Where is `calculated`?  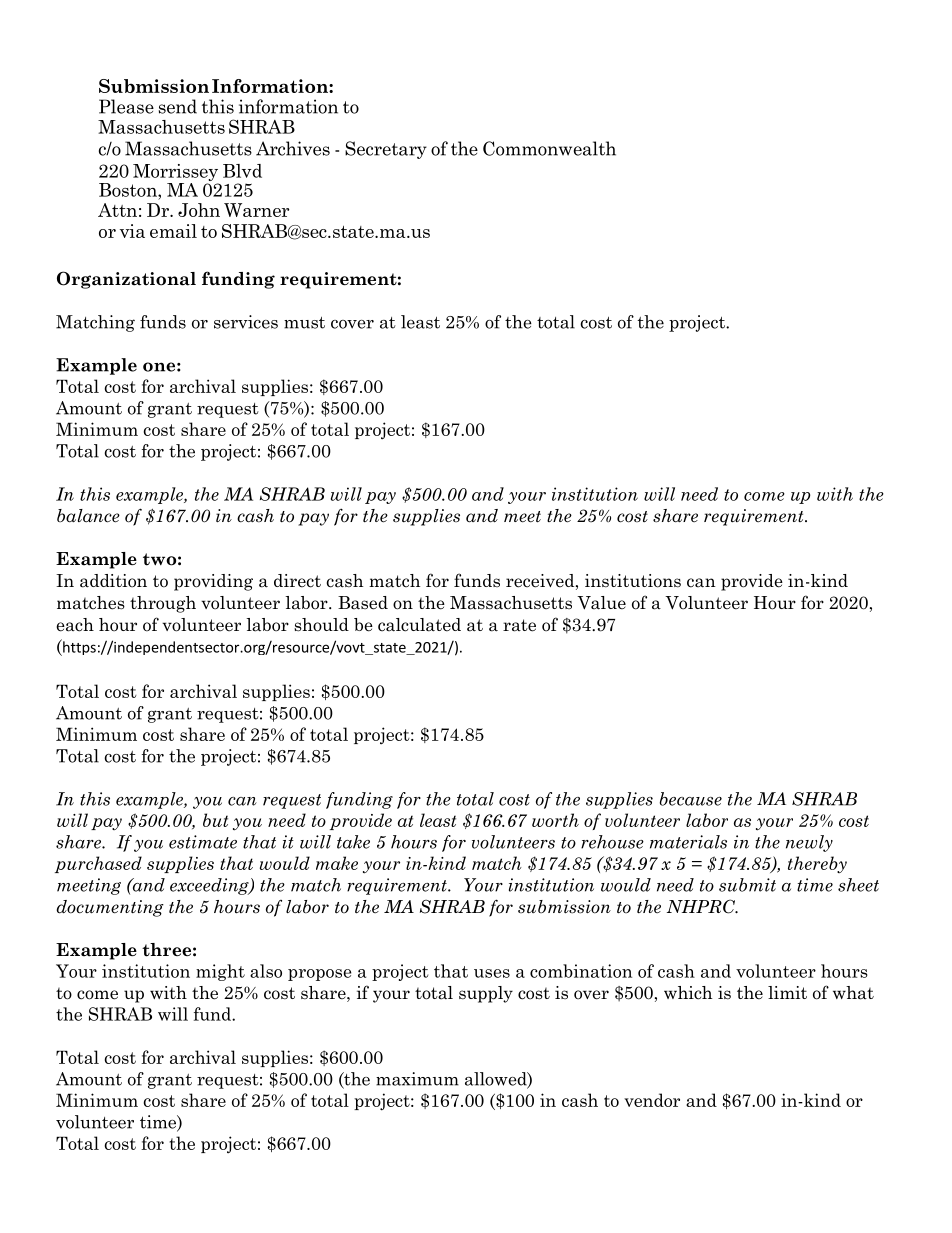 calculated is located at coordinates (419, 625).
